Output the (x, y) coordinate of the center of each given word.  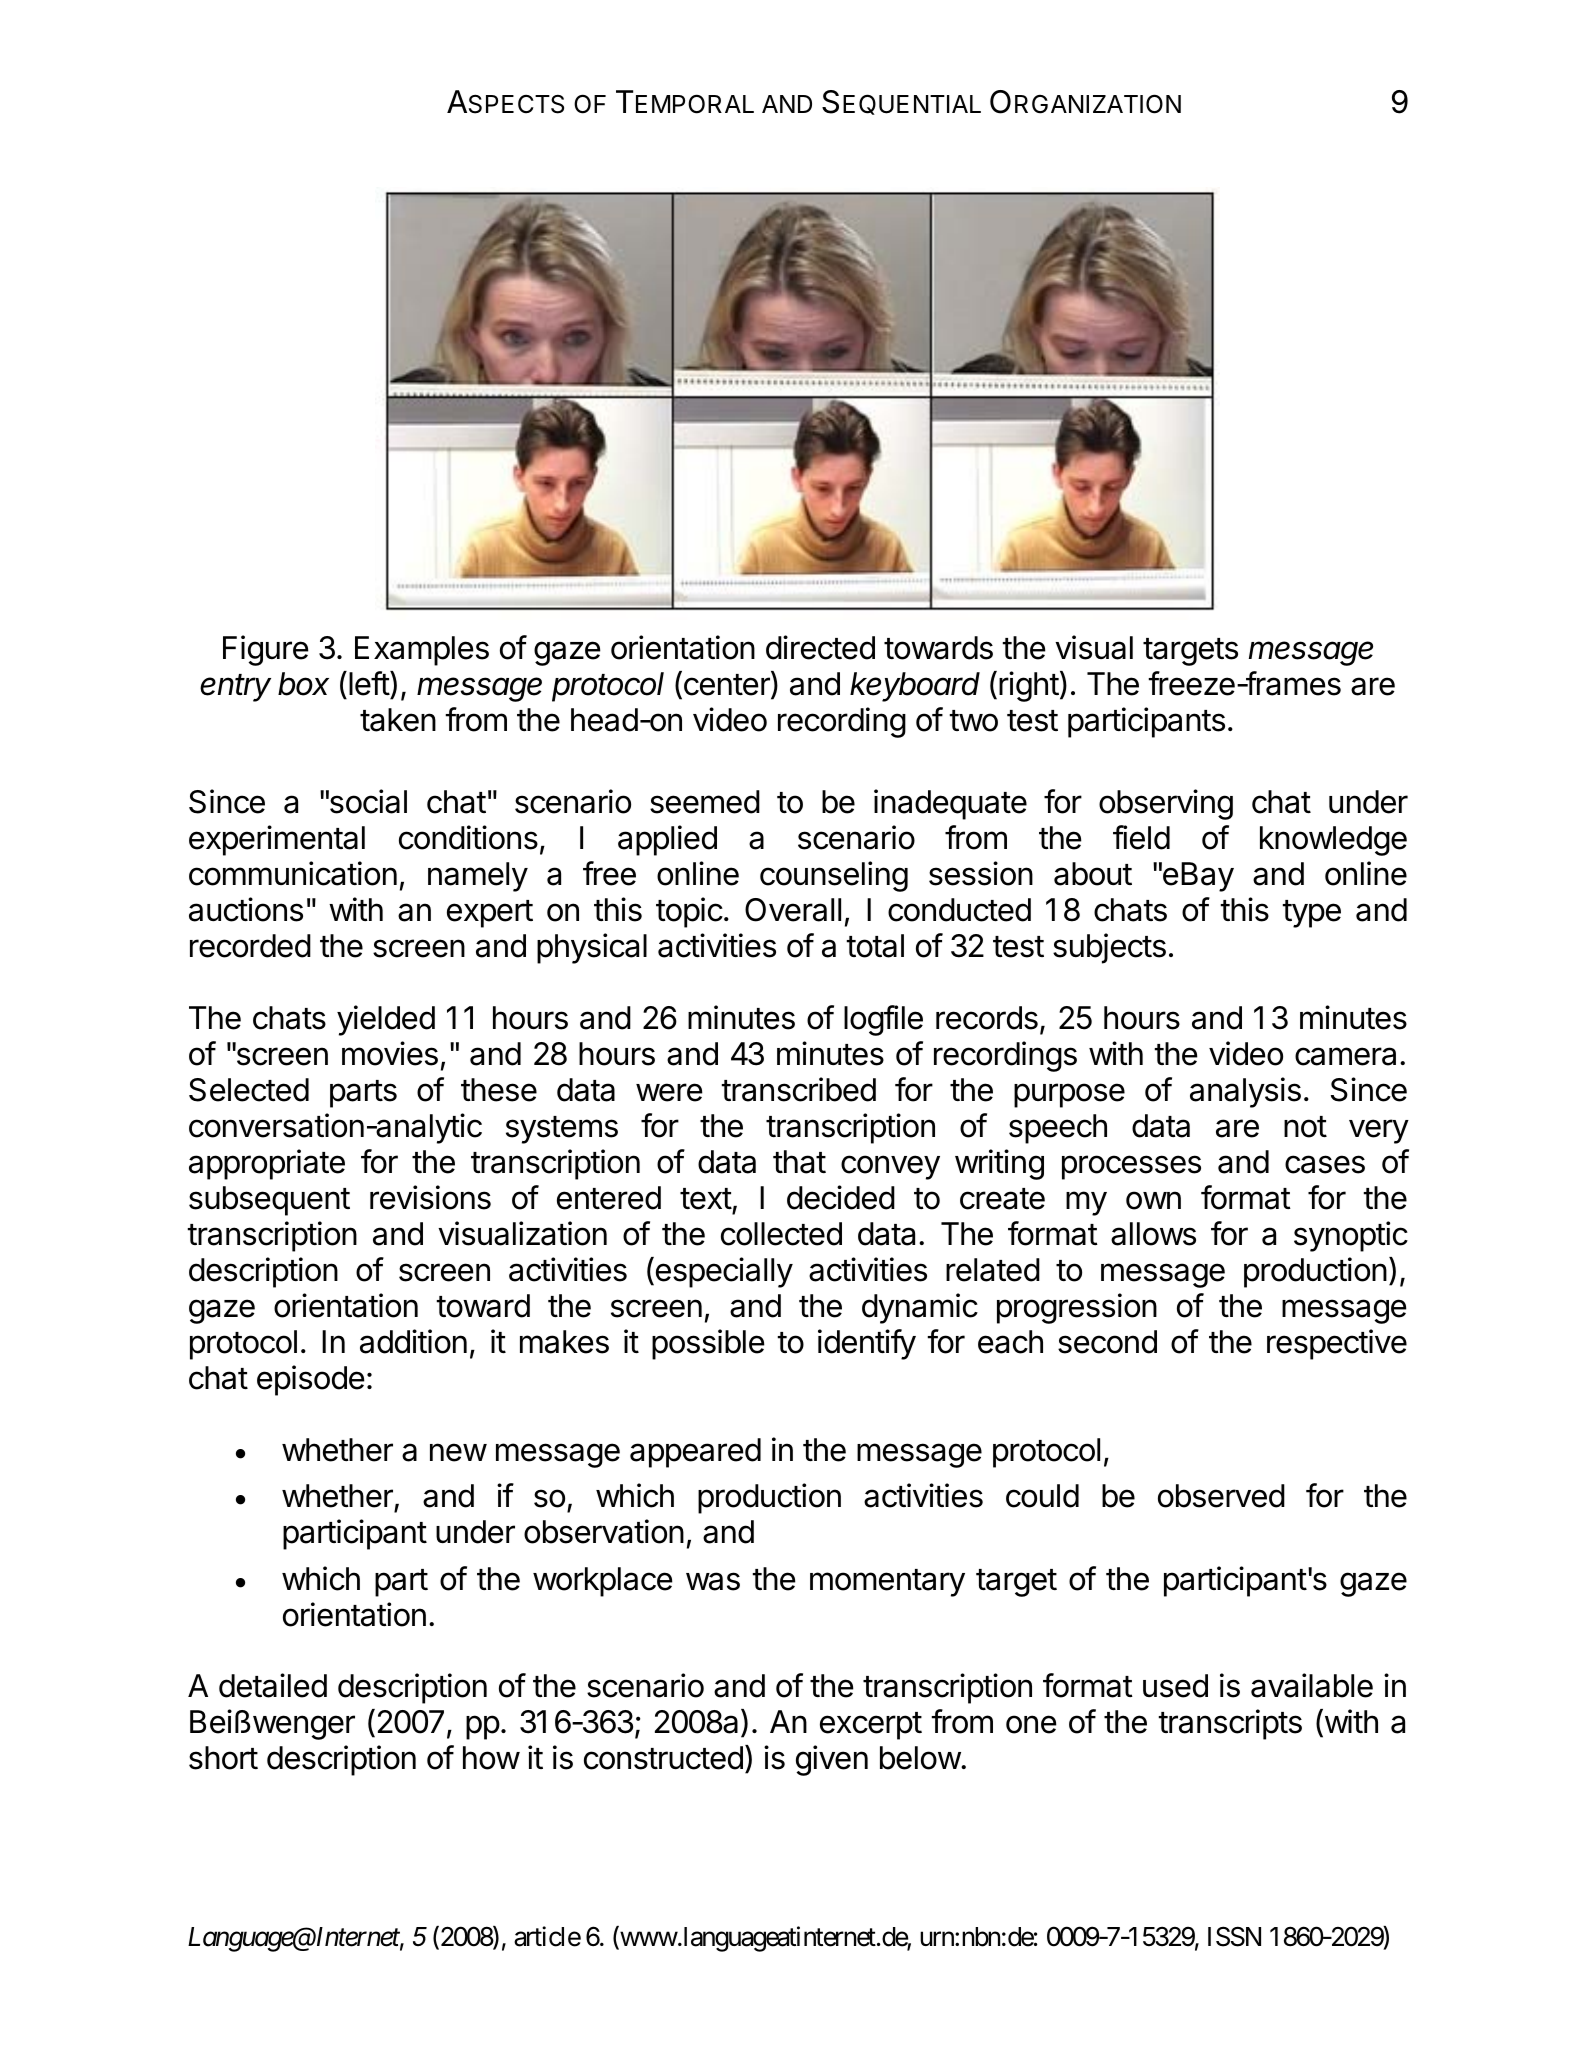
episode (311, 1380)
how (491, 1758)
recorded (250, 946)
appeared (695, 1453)
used (1175, 1686)
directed (820, 647)
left (370, 683)
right (1029, 686)
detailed (273, 1685)
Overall (793, 910)
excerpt (871, 1726)
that (799, 1162)
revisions (430, 1197)
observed (1221, 1496)
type (1311, 914)
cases (1325, 1164)
